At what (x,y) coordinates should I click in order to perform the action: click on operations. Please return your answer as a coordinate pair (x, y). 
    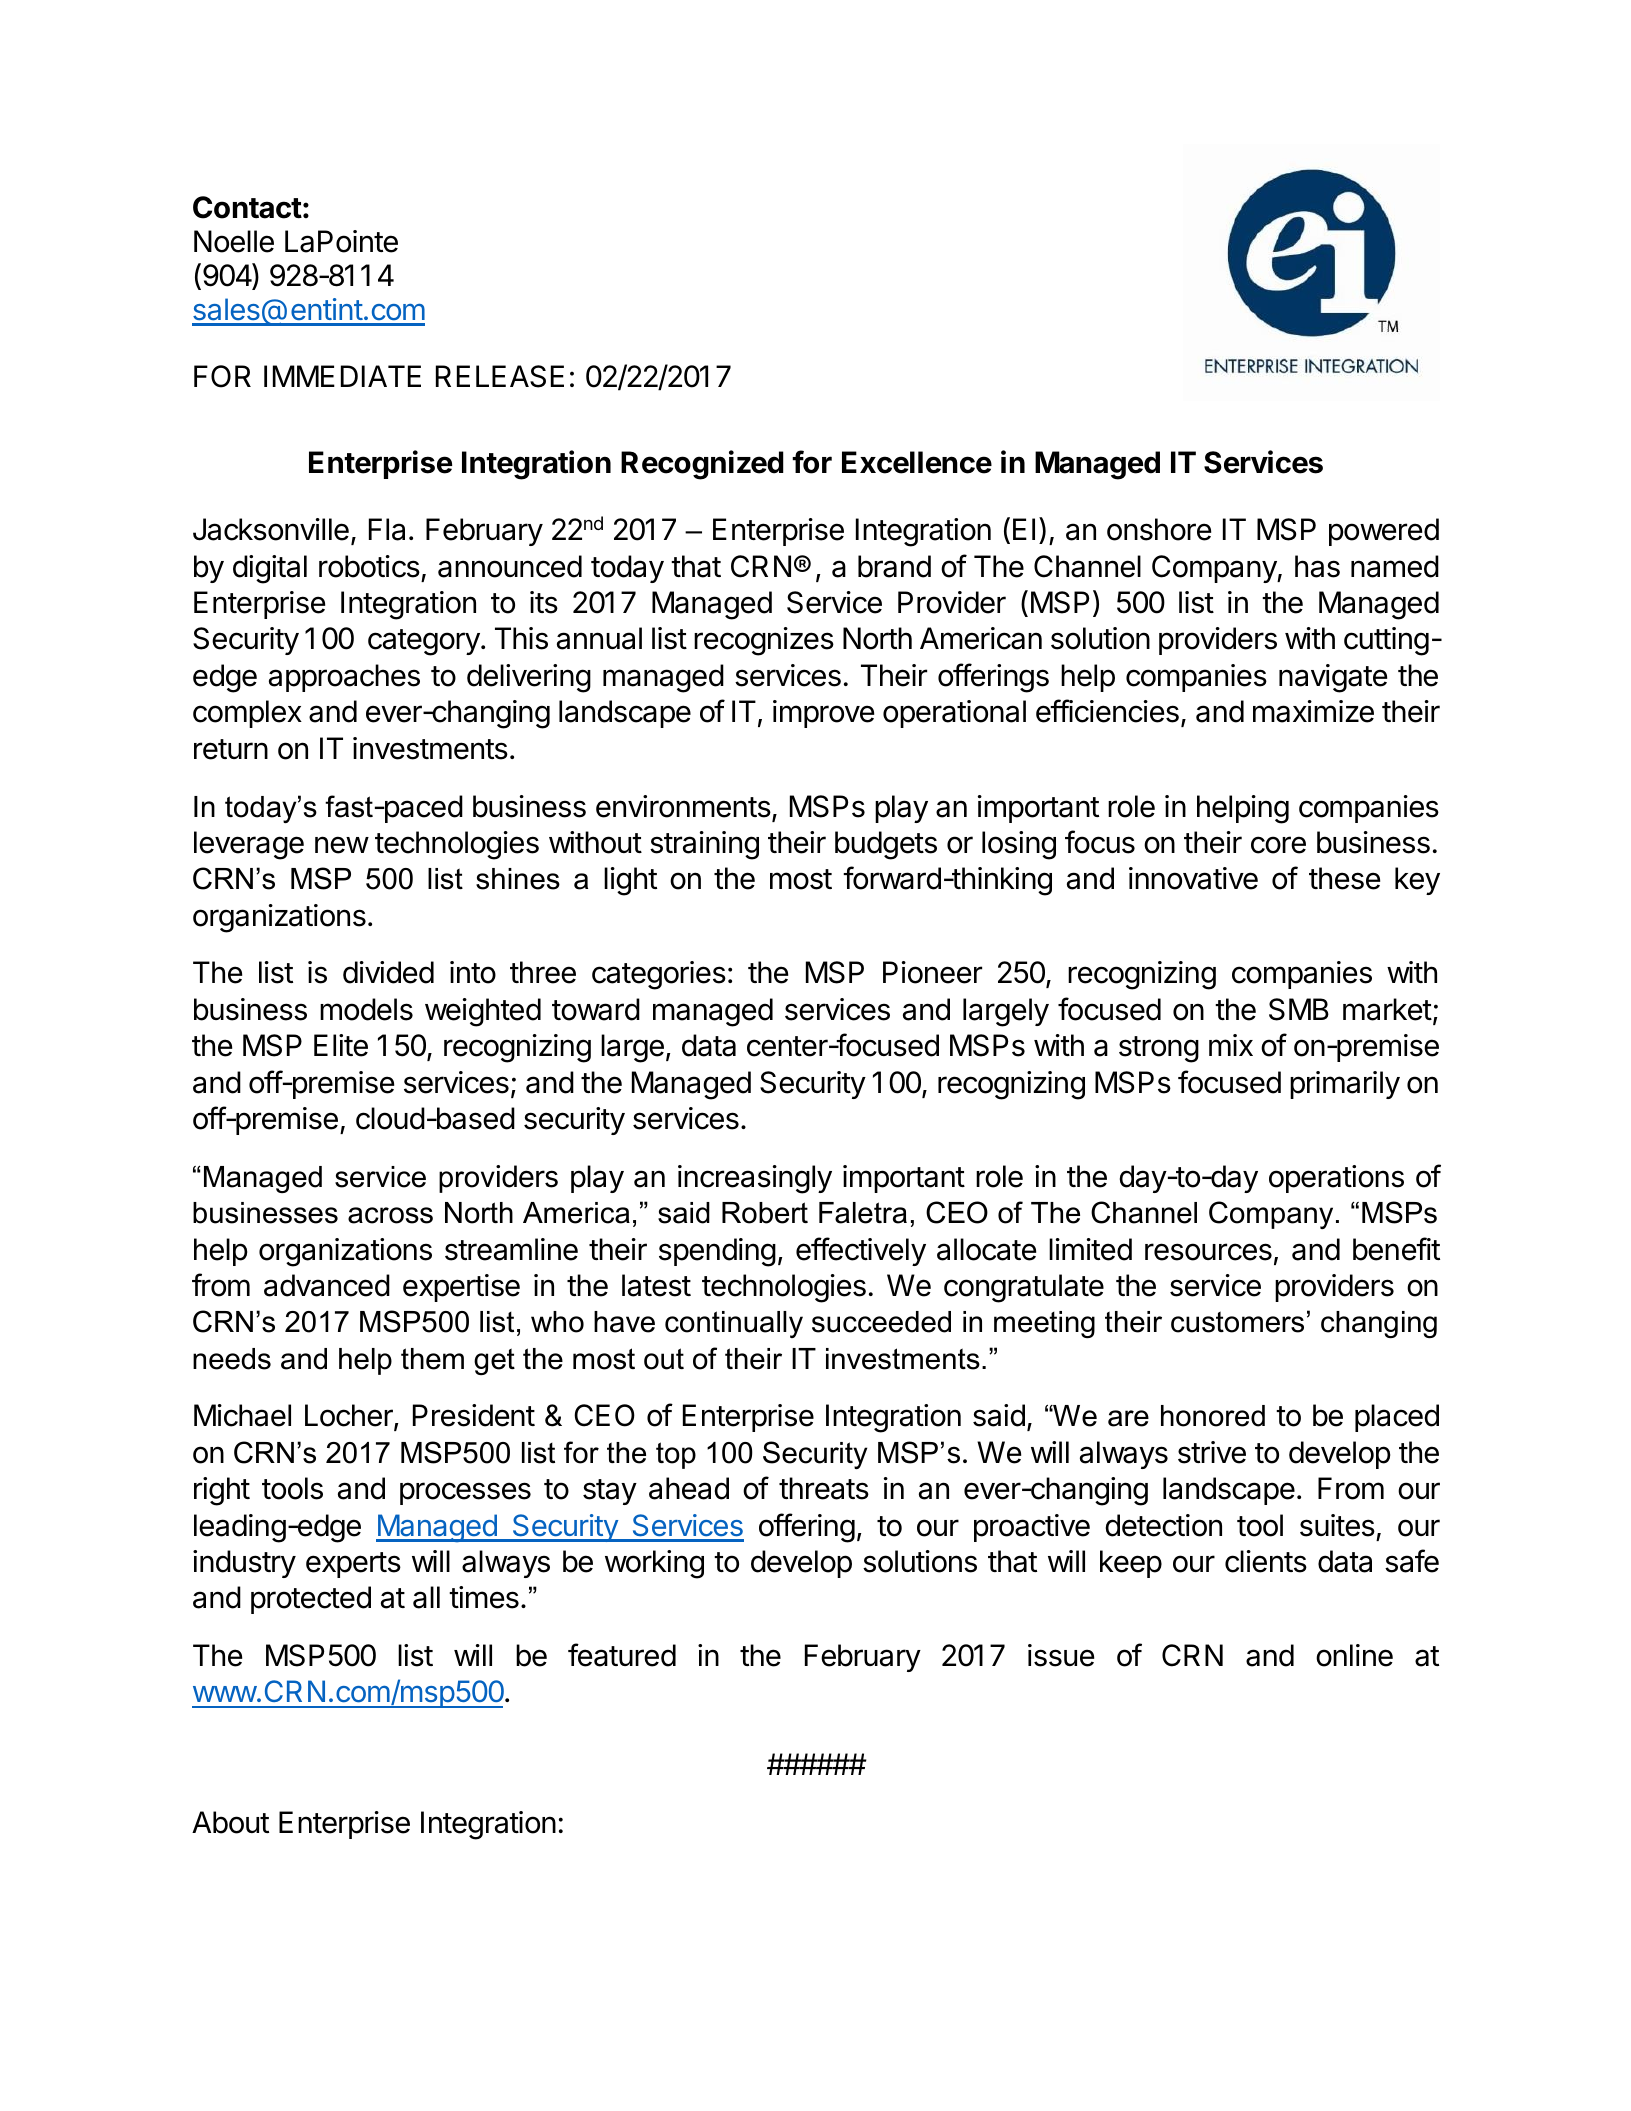
    Looking at the image, I should click on (1336, 1179).
